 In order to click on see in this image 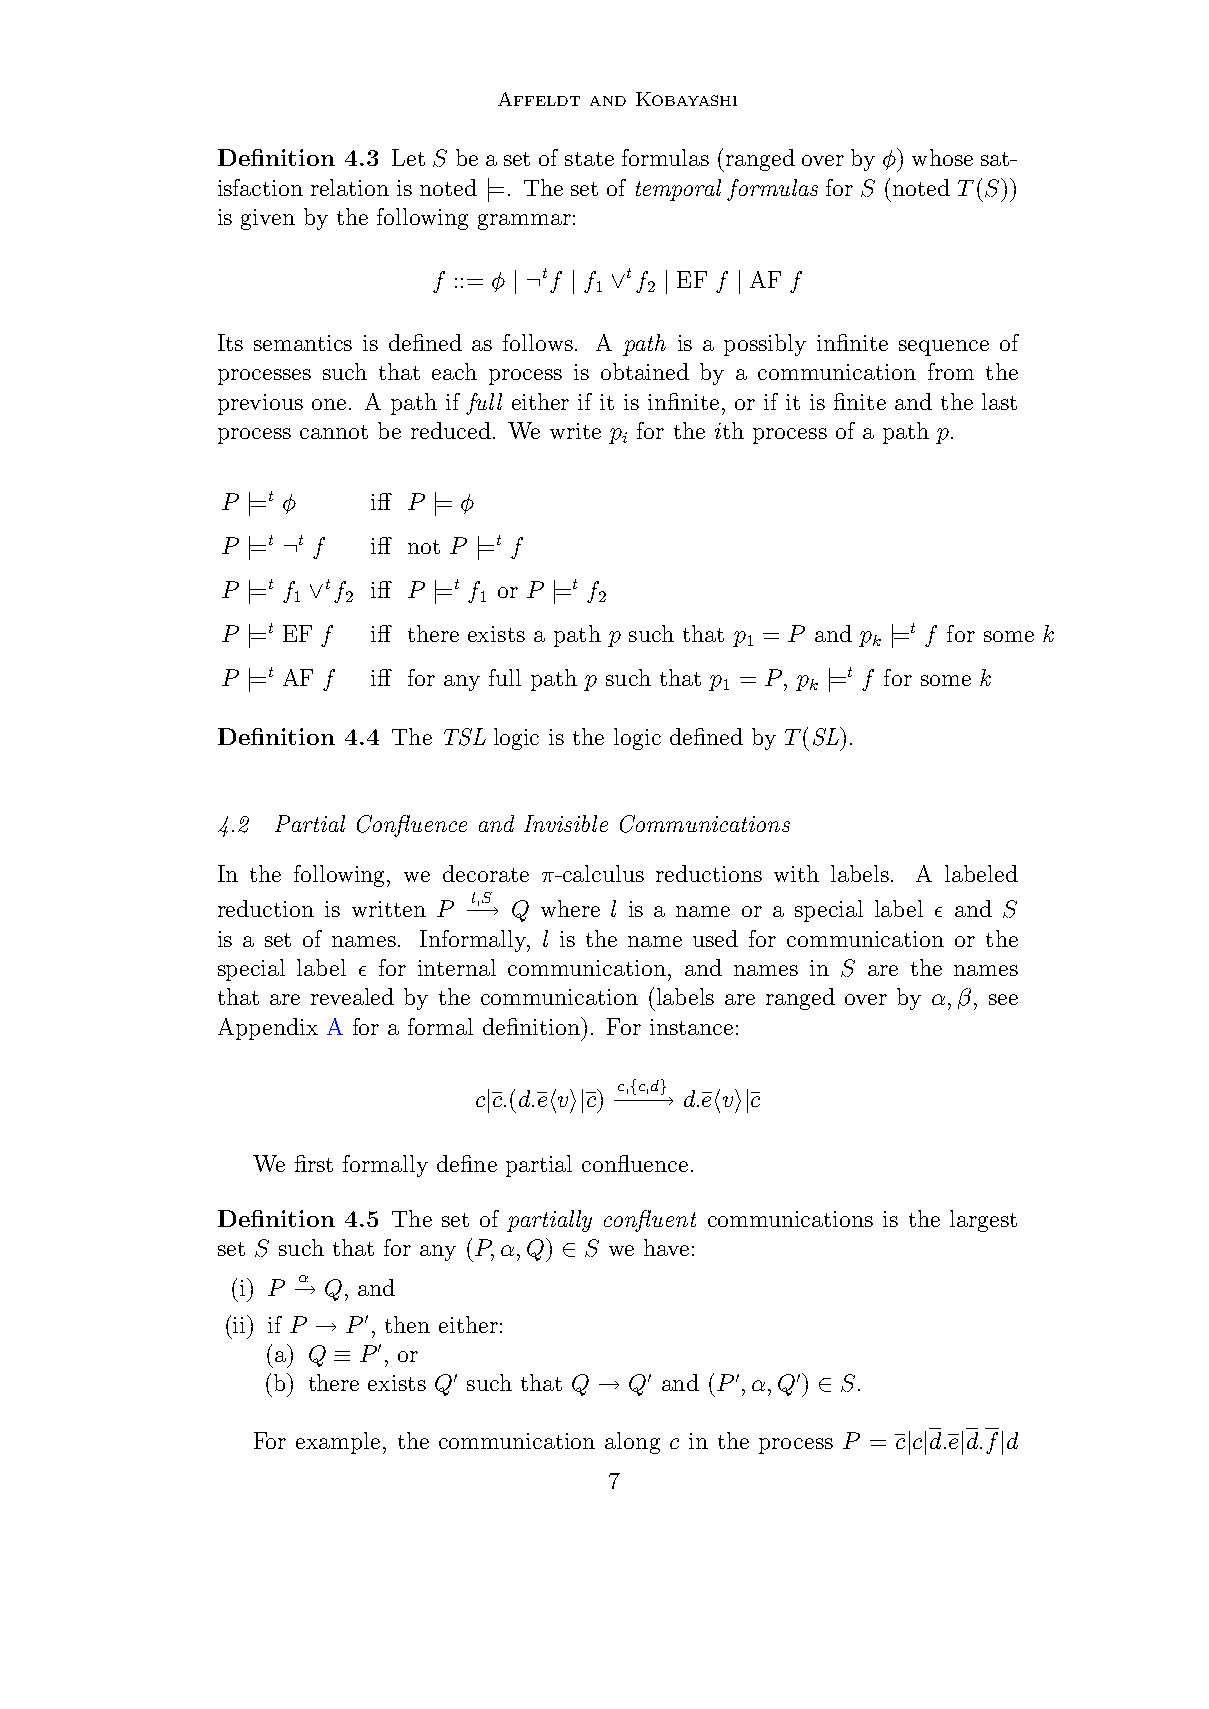, I will do `click(1003, 999)`.
